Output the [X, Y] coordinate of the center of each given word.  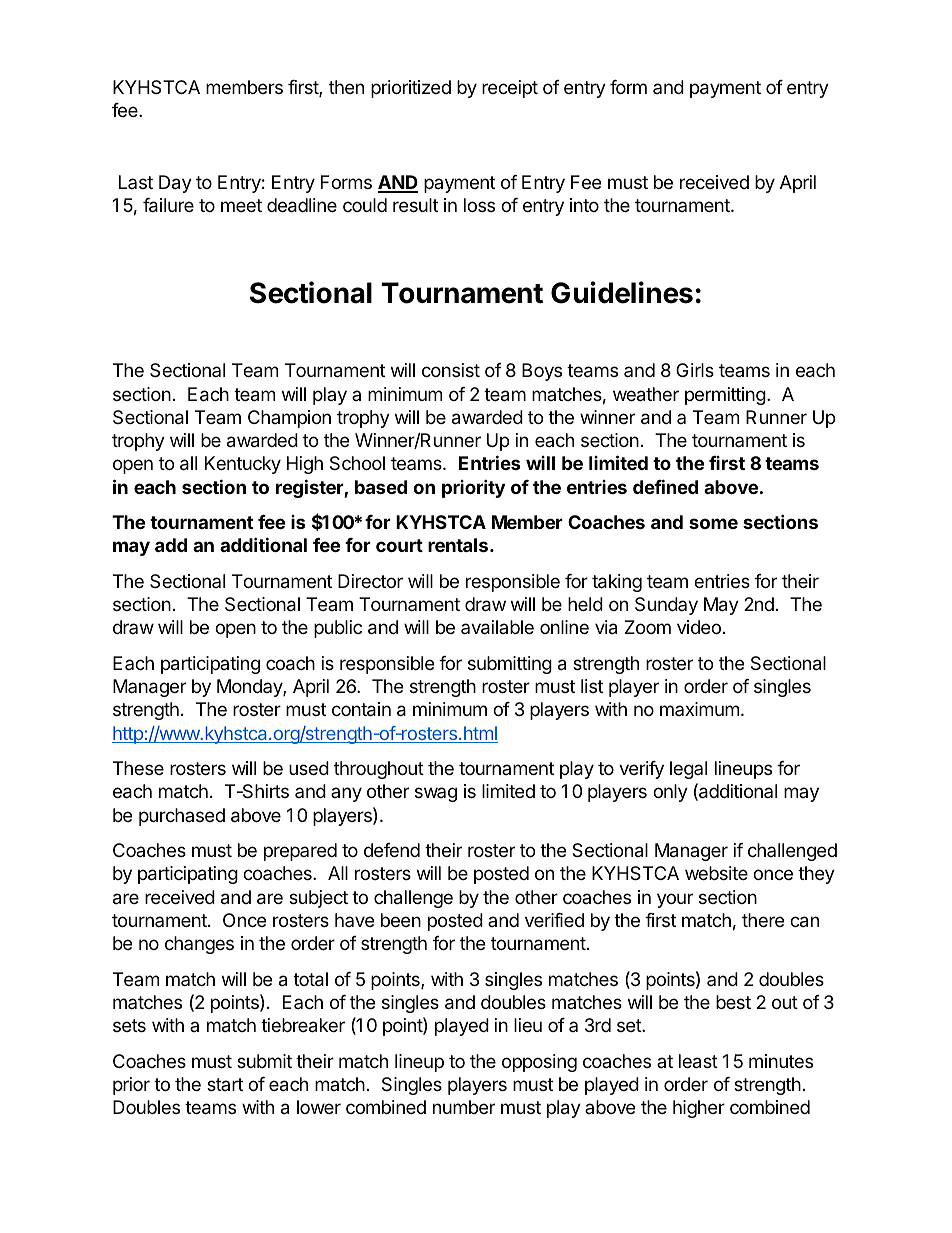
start [225, 1084]
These [138, 768]
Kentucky [243, 465]
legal [688, 770]
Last [136, 182]
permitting [725, 396]
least [698, 1061]
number [464, 1107]
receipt [510, 89]
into [584, 205]
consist [451, 370]
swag [436, 794]
